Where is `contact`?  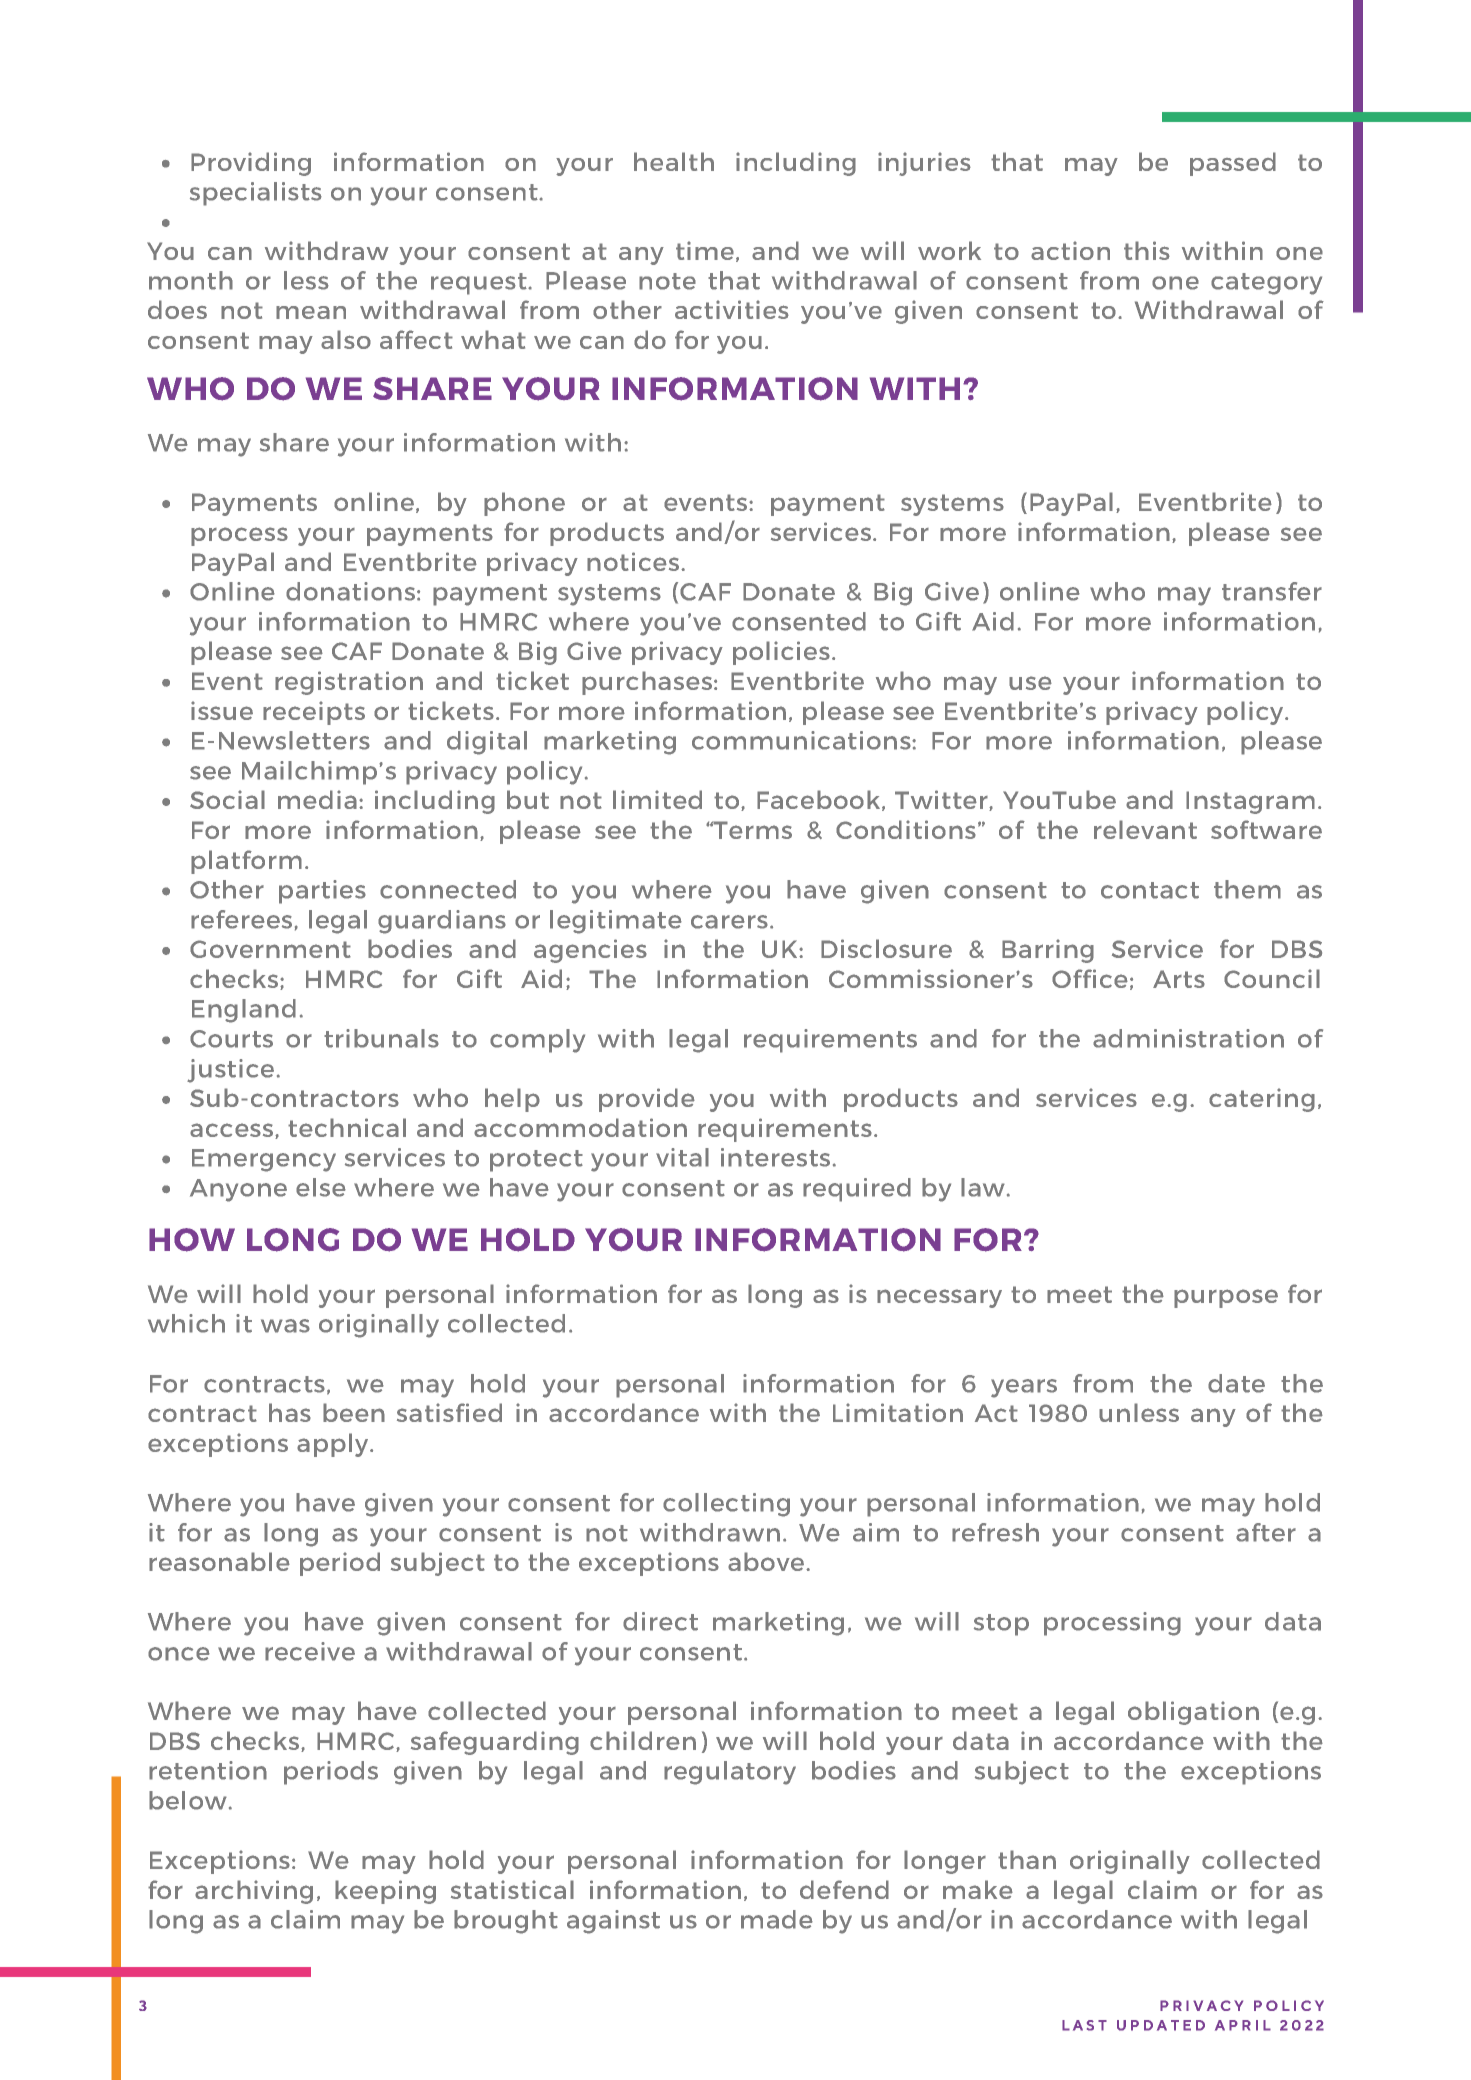 contact is located at coordinates (1150, 890).
